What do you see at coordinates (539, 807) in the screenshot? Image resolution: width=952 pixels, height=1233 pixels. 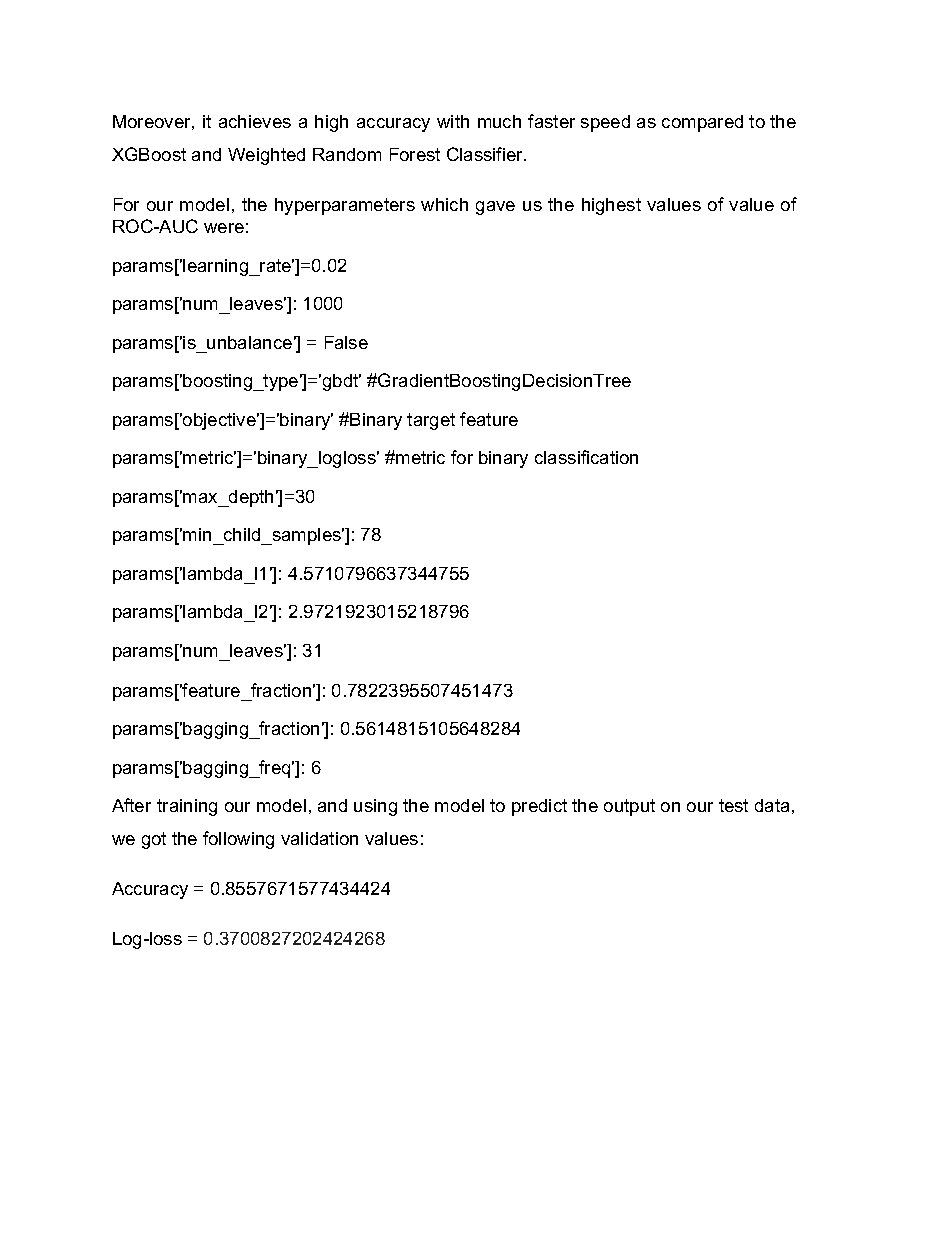 I see `predict` at bounding box center [539, 807].
